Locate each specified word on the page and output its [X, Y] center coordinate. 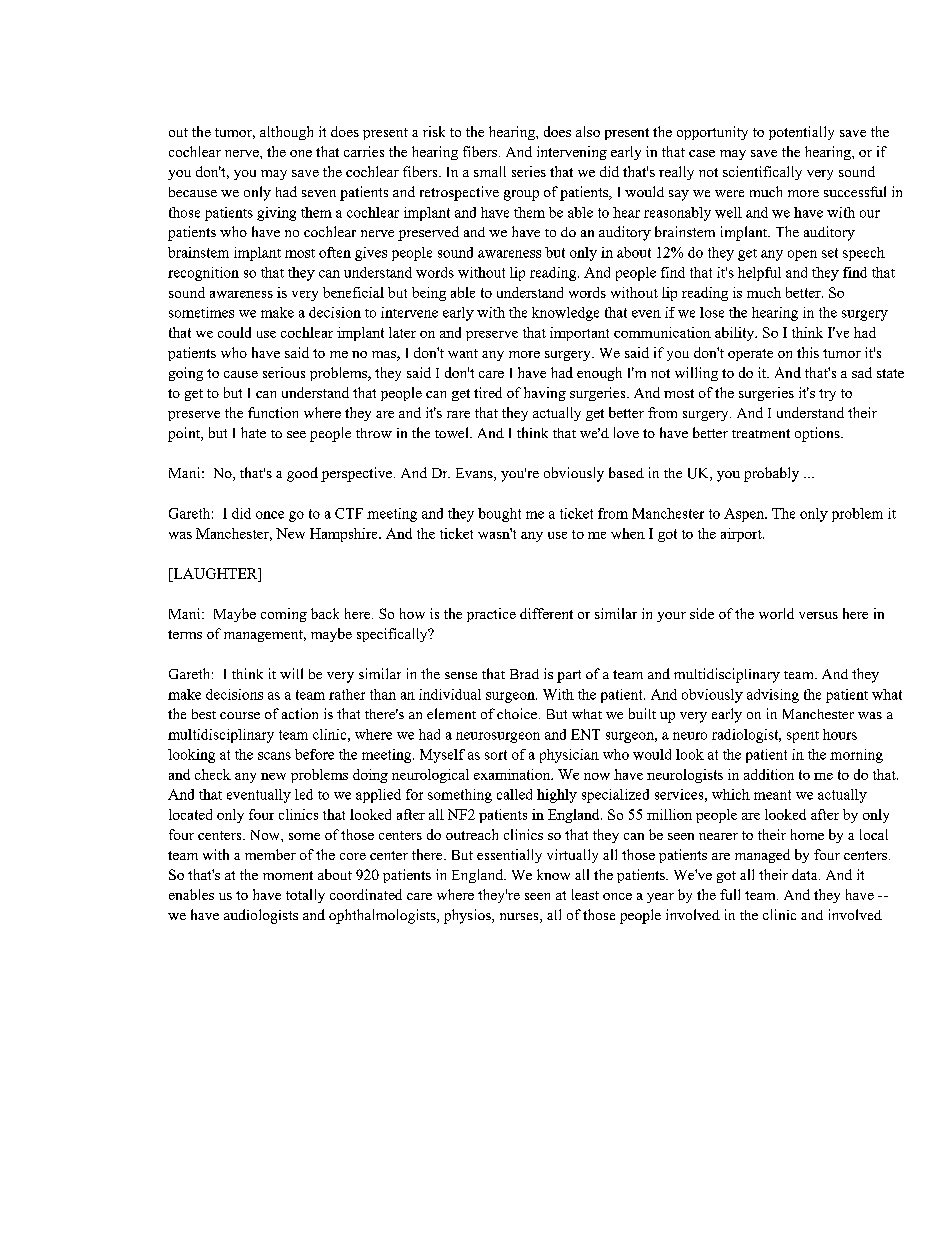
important [579, 334]
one [301, 153]
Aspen [745, 515]
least [585, 894]
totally [305, 896]
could [234, 332]
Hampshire [345, 535]
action [300, 713]
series [529, 171]
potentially [801, 133]
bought [499, 515]
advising [773, 696]
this [808, 352]
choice [517, 713]
